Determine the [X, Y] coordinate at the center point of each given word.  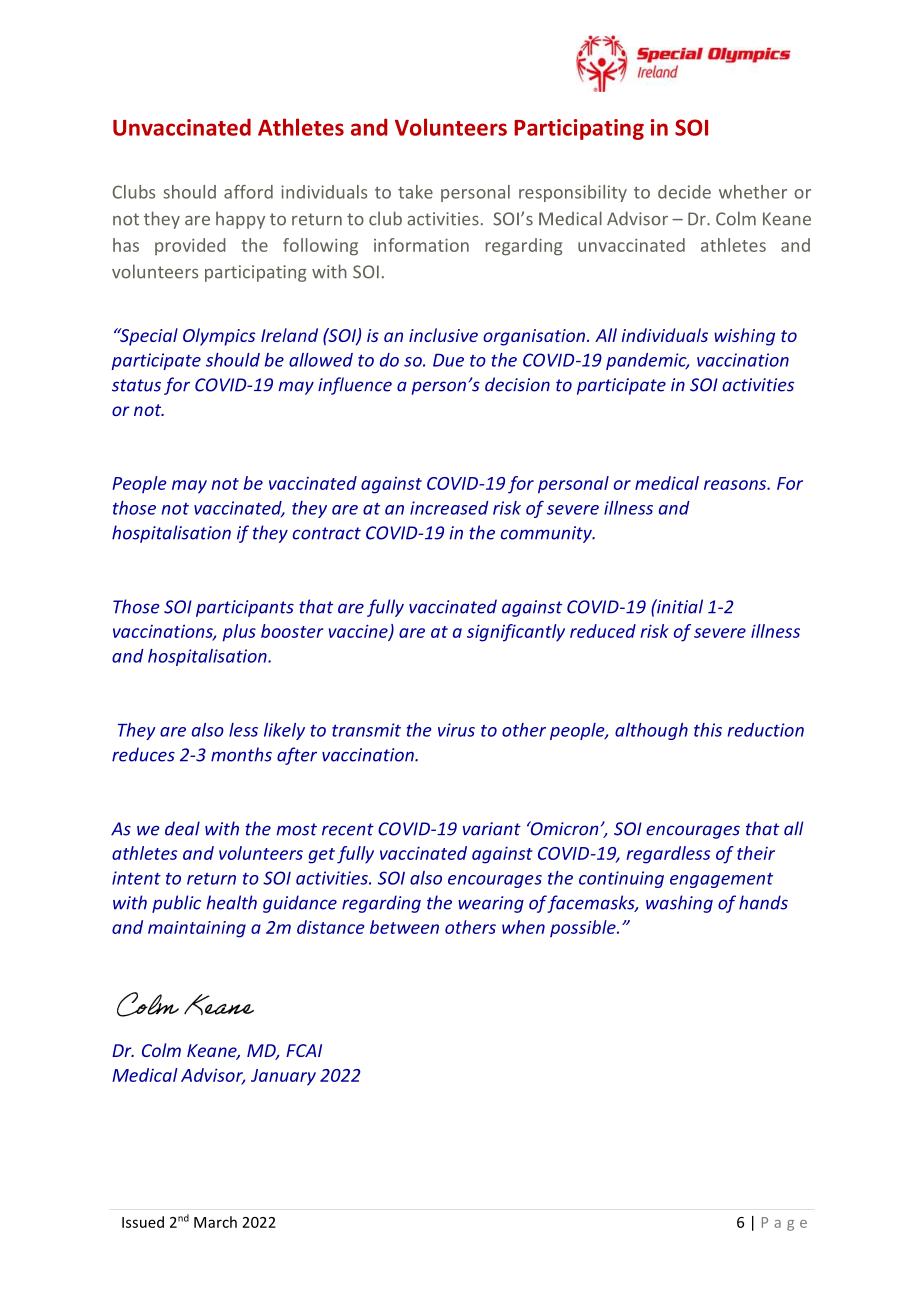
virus [456, 730]
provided [190, 246]
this [708, 730]
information [421, 245]
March [215, 1222]
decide [684, 192]
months [241, 754]
